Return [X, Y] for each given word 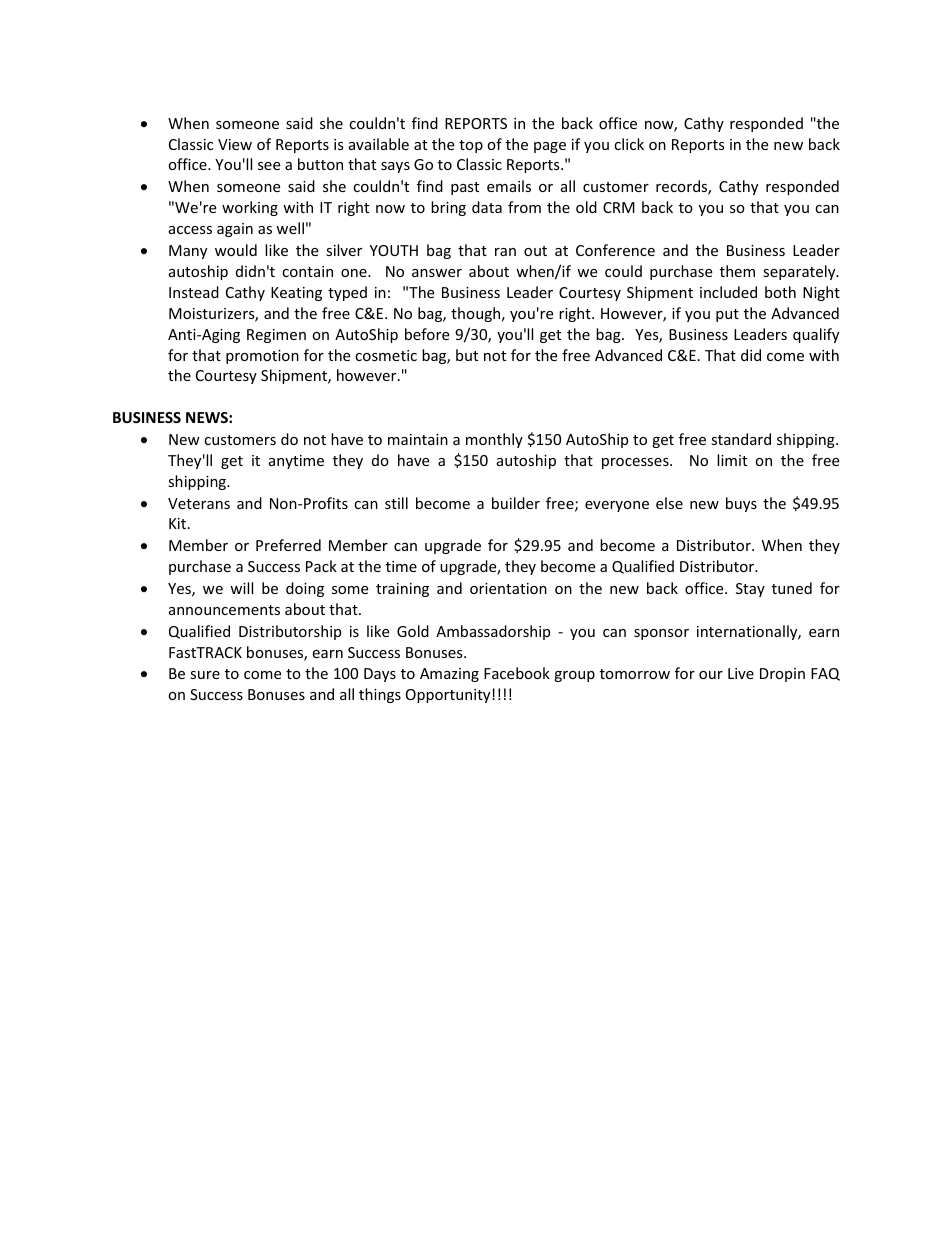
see [269, 166]
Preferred [288, 545]
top [471, 146]
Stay [750, 590]
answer [437, 273]
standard [741, 439]
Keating [296, 294]
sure [205, 675]
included [728, 292]
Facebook [517, 673]
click [629, 144]
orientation [508, 588]
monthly [494, 440]
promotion [262, 357]
